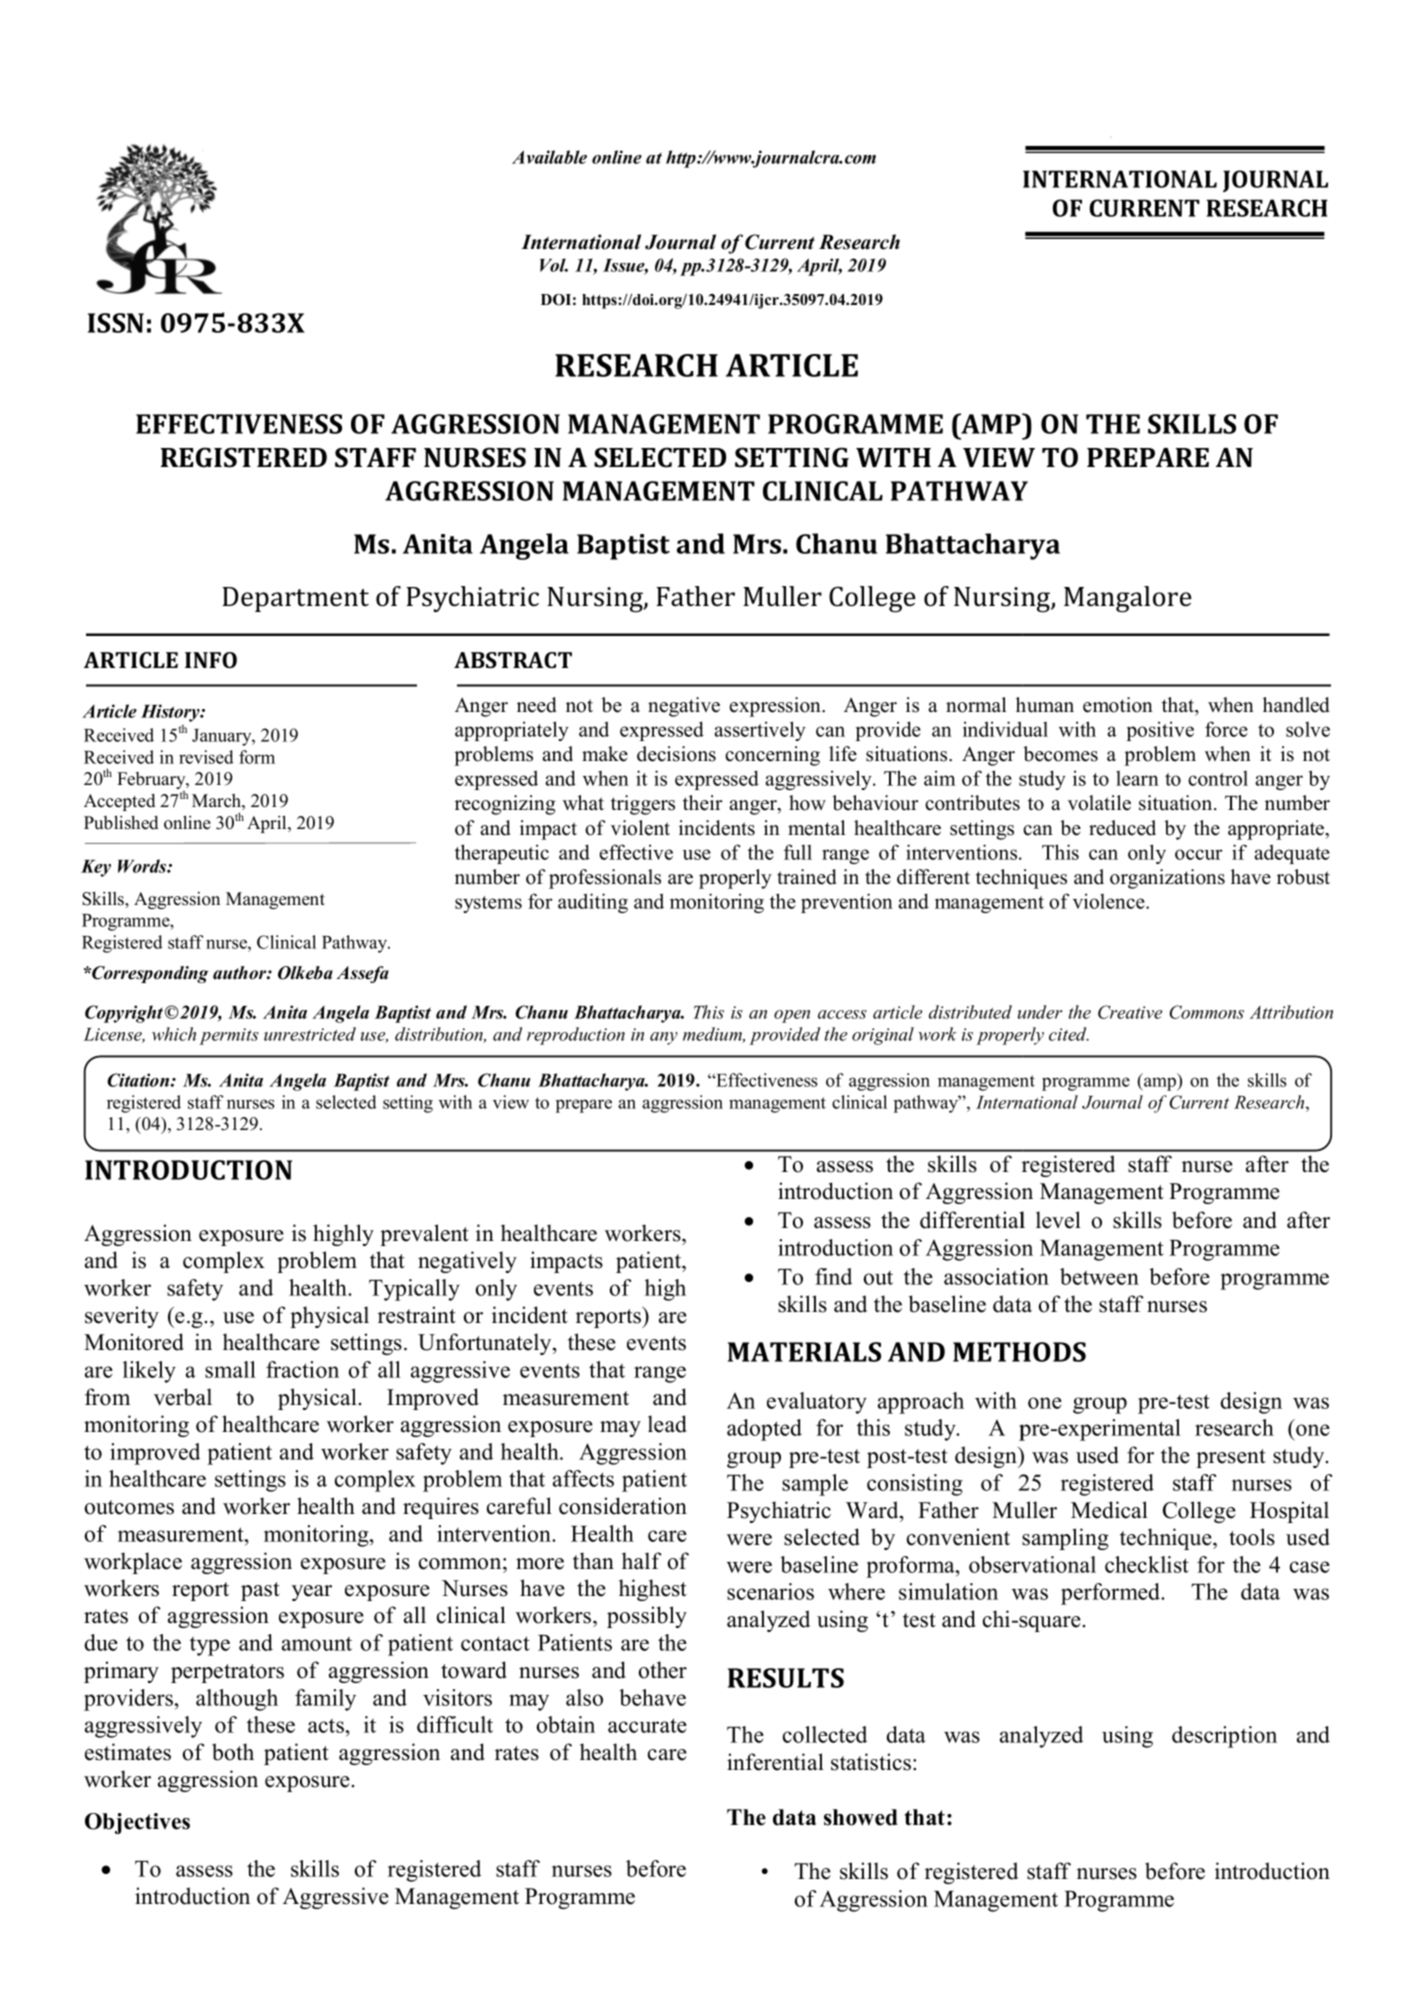 The image size is (1414, 2000). What do you see at coordinates (872, 1762) in the screenshot?
I see `statistics` at bounding box center [872, 1762].
